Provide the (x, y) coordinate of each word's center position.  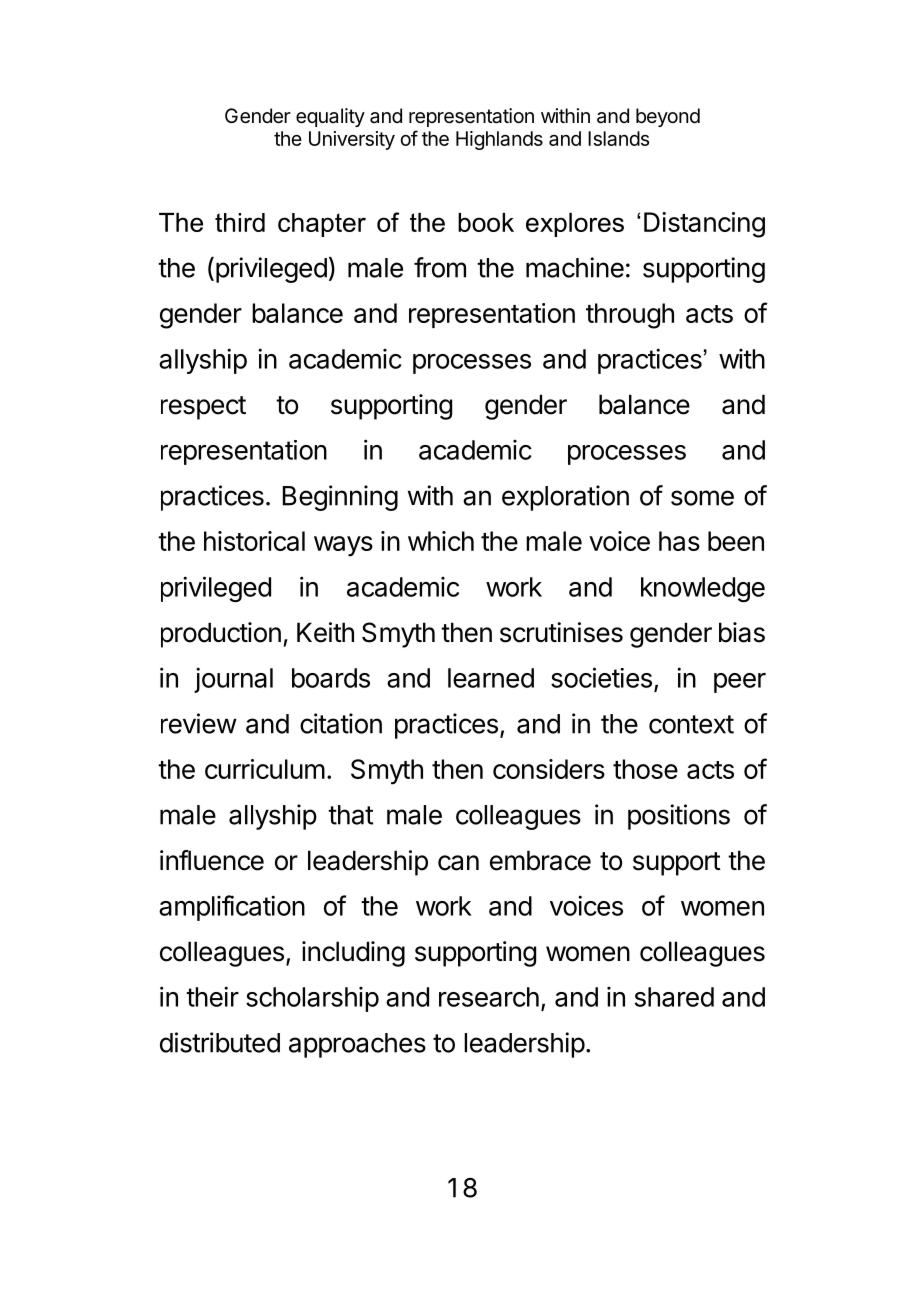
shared (674, 997)
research (489, 997)
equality (330, 117)
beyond (668, 117)
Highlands (499, 140)
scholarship (312, 999)
